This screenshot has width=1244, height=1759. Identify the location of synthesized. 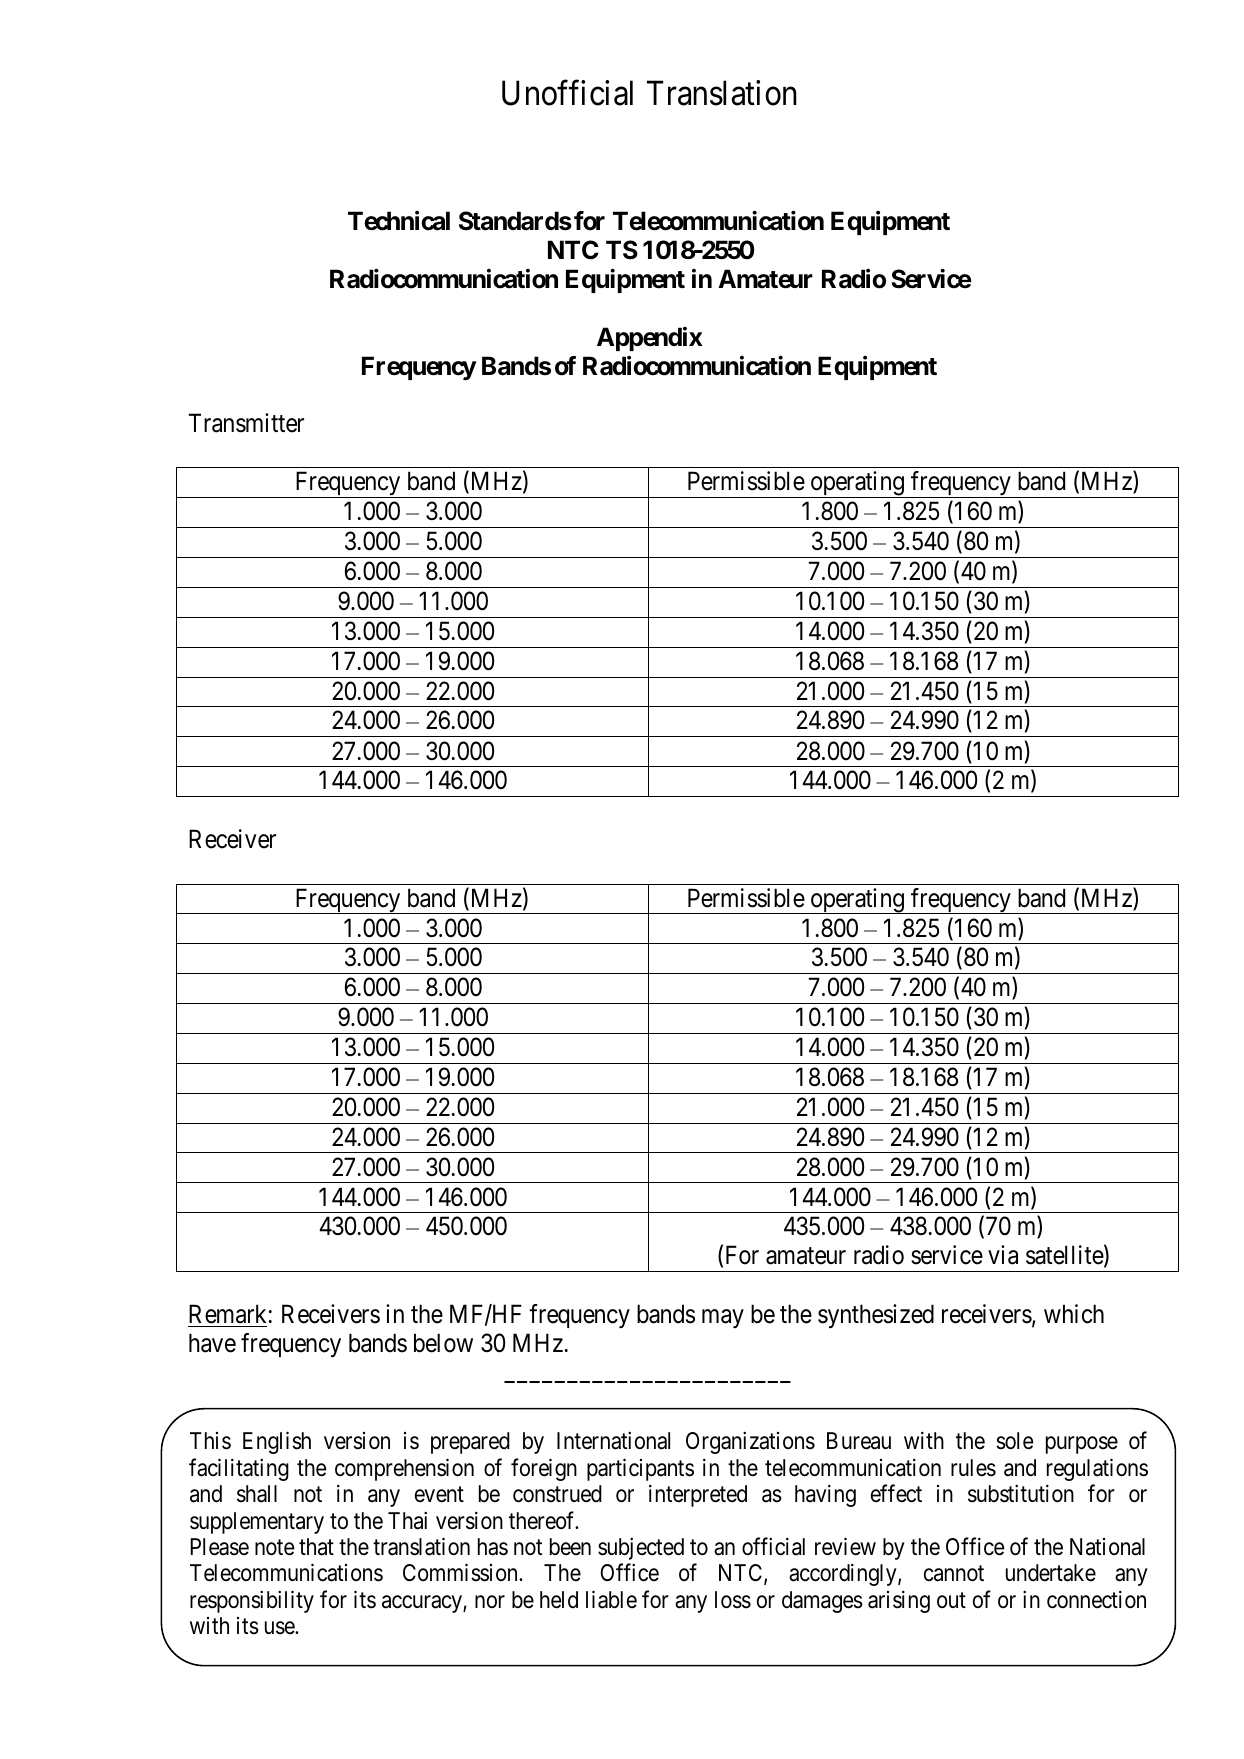
(876, 1316).
